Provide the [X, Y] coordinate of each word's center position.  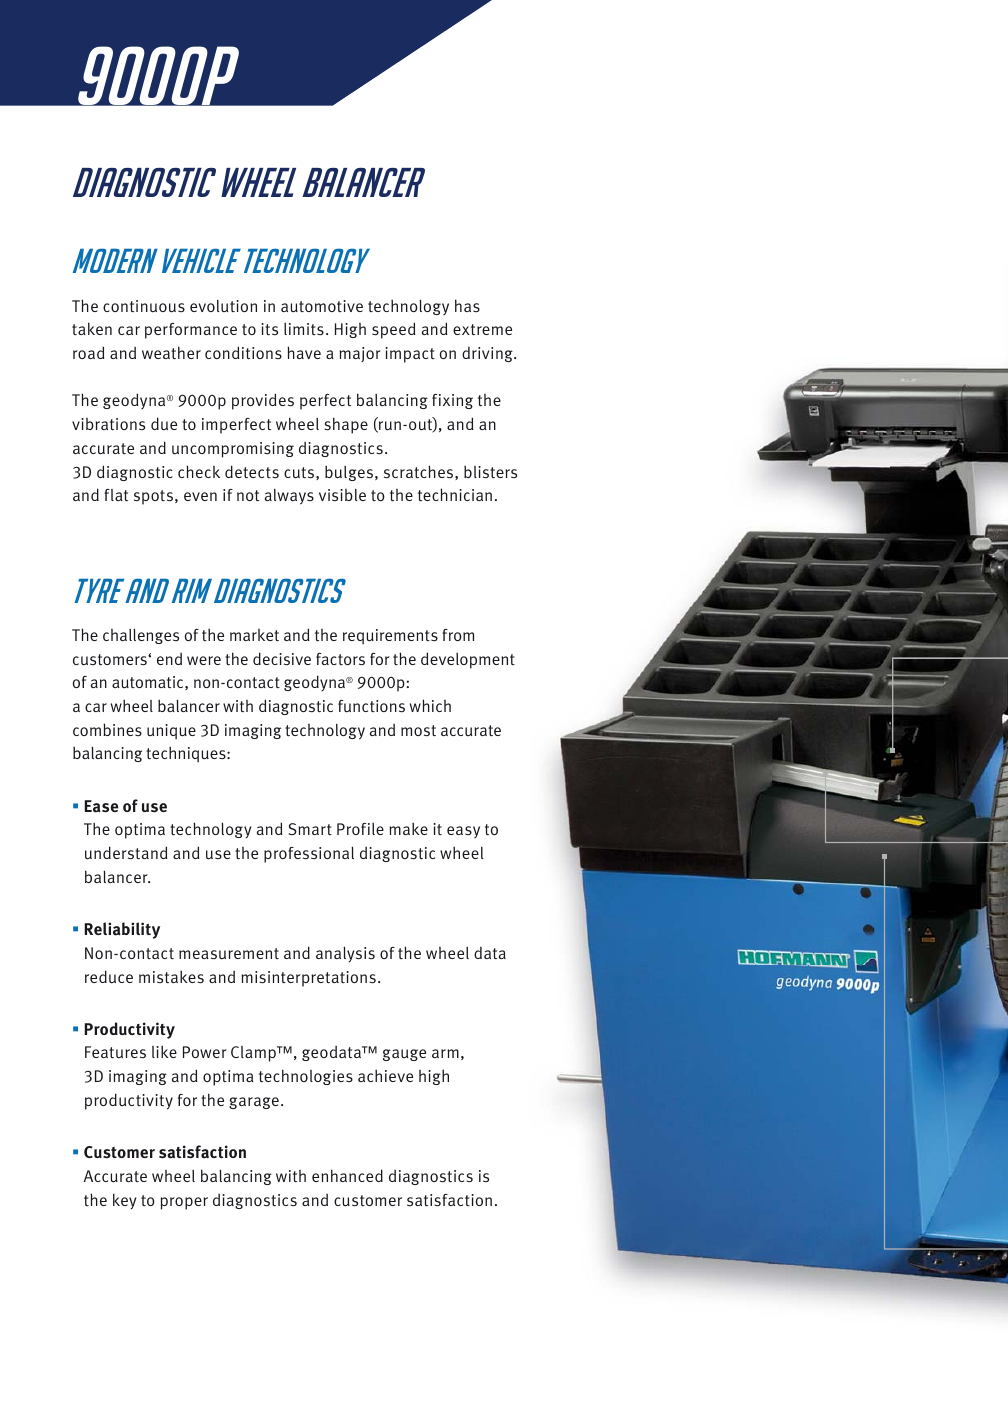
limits [304, 329]
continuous [144, 306]
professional [309, 854]
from [458, 635]
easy [463, 832]
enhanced [347, 1175]
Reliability [122, 930]
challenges [141, 636]
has [467, 305]
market [254, 635]
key [124, 1201]
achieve [385, 1075]
